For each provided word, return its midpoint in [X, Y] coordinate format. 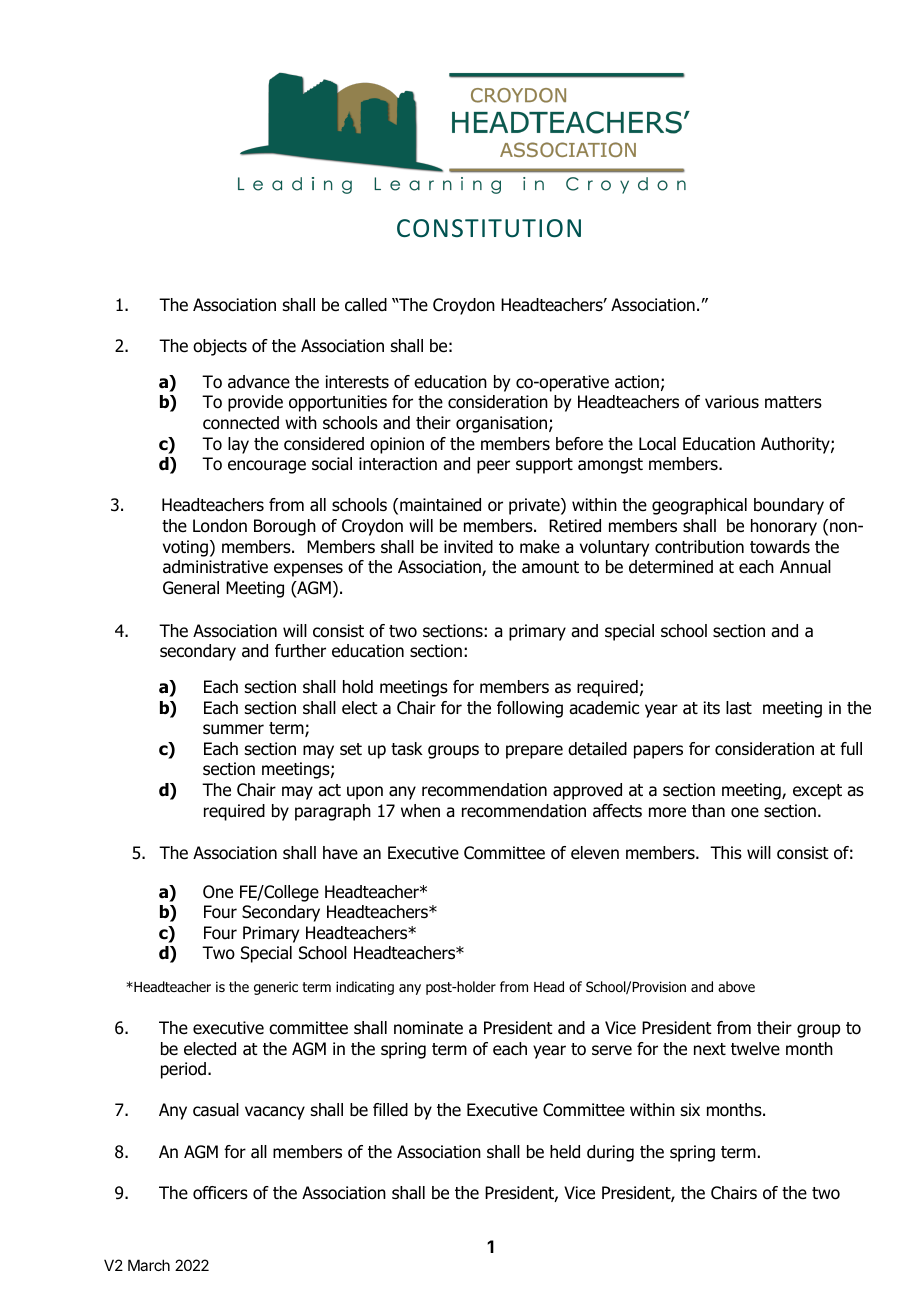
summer [233, 729]
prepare [534, 752]
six [690, 1109]
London [220, 526]
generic [276, 988]
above [736, 986]
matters [793, 402]
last [739, 708]
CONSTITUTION [489, 228]
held [565, 1152]
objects [220, 347]
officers [220, 1193]
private [535, 506]
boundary [789, 506]
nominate [428, 1028]
